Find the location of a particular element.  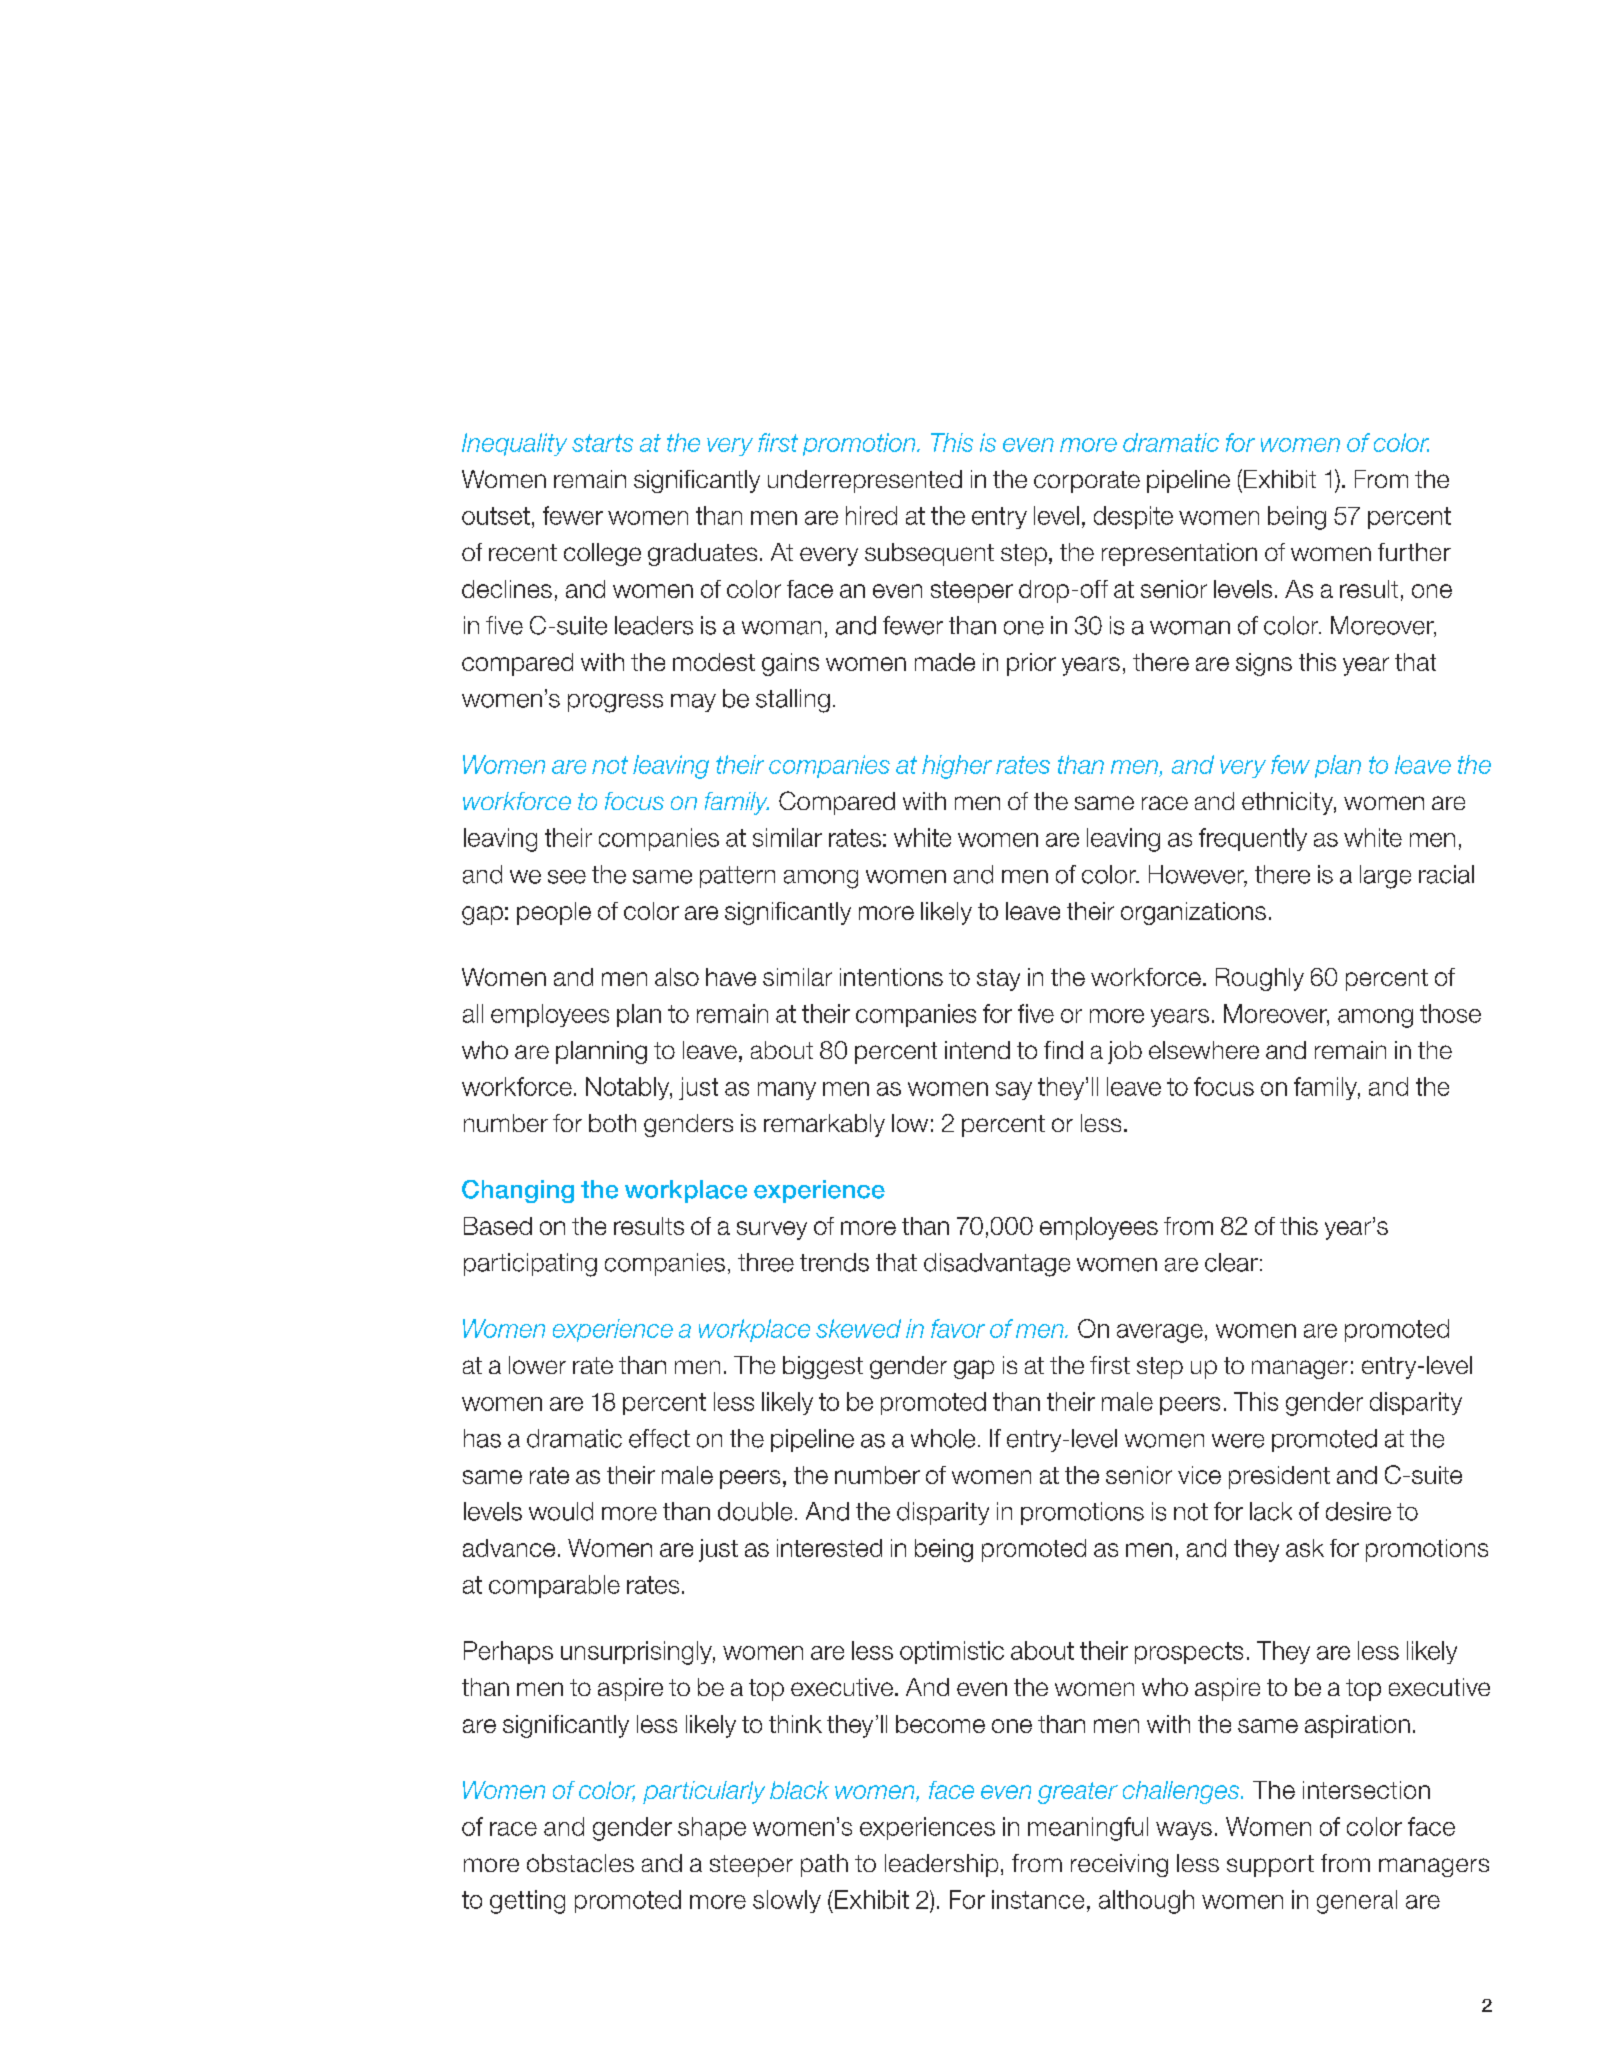

say is located at coordinates (1014, 1091).
